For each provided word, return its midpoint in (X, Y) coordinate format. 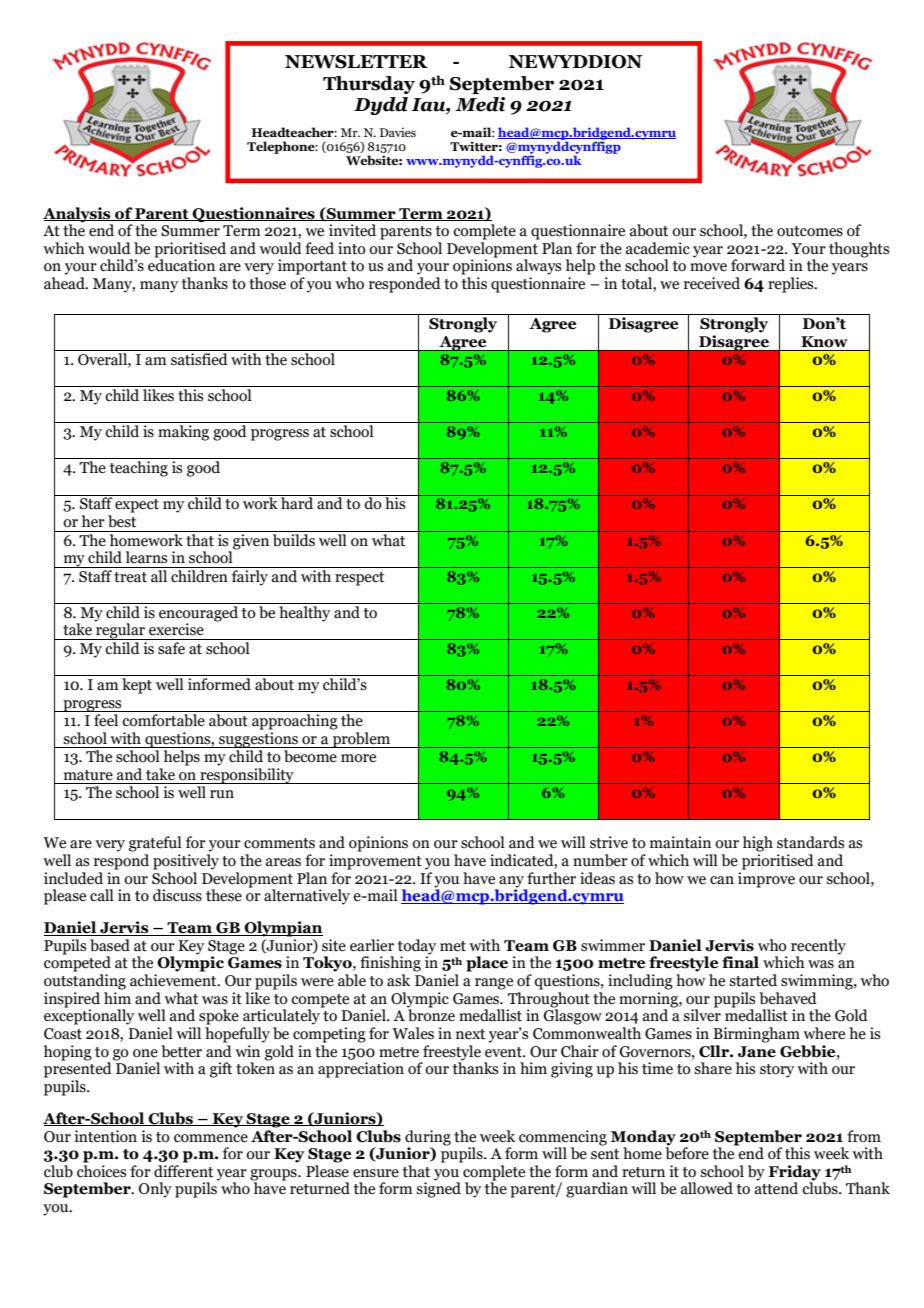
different (183, 1171)
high (758, 844)
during (428, 1138)
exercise (176, 629)
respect (359, 579)
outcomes (810, 231)
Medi (480, 104)
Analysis (78, 215)
